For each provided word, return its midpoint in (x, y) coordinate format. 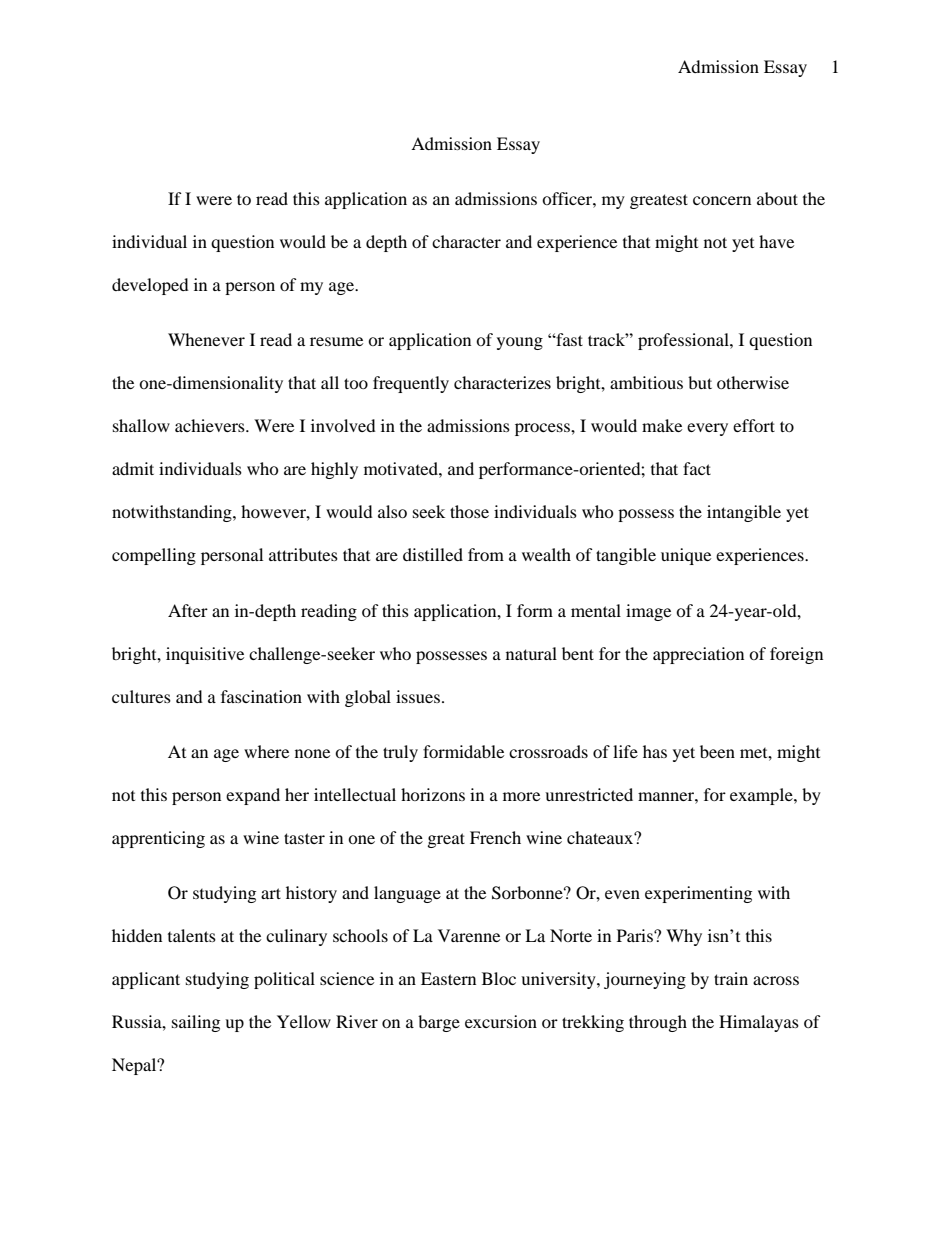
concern (722, 200)
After (188, 610)
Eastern (448, 978)
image (648, 612)
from (486, 554)
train (731, 978)
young (520, 343)
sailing (196, 1023)
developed (150, 286)
